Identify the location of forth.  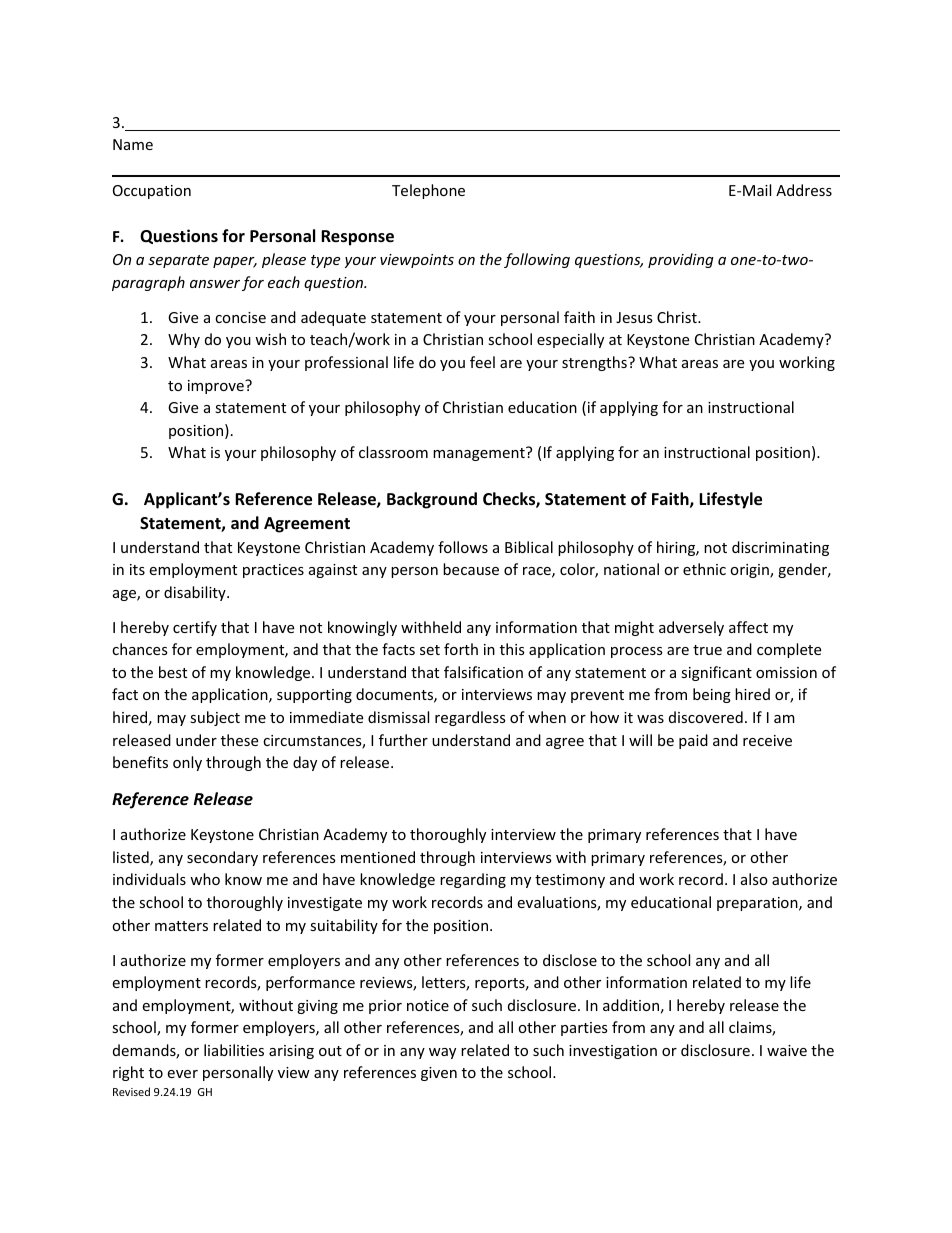
(461, 649).
